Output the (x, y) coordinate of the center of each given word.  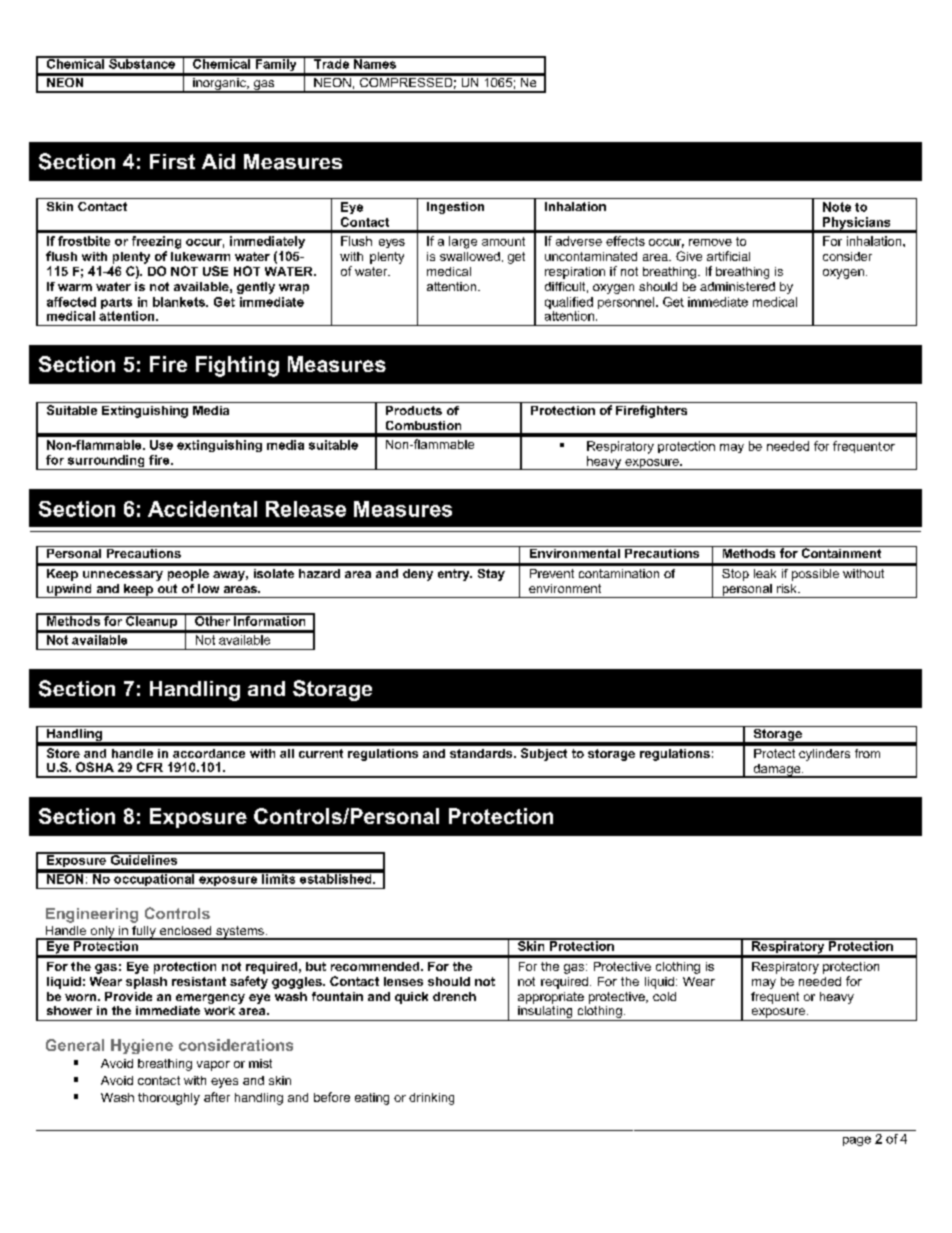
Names (375, 62)
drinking (431, 1099)
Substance (142, 62)
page (857, 1141)
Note (837, 207)
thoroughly (169, 1099)
